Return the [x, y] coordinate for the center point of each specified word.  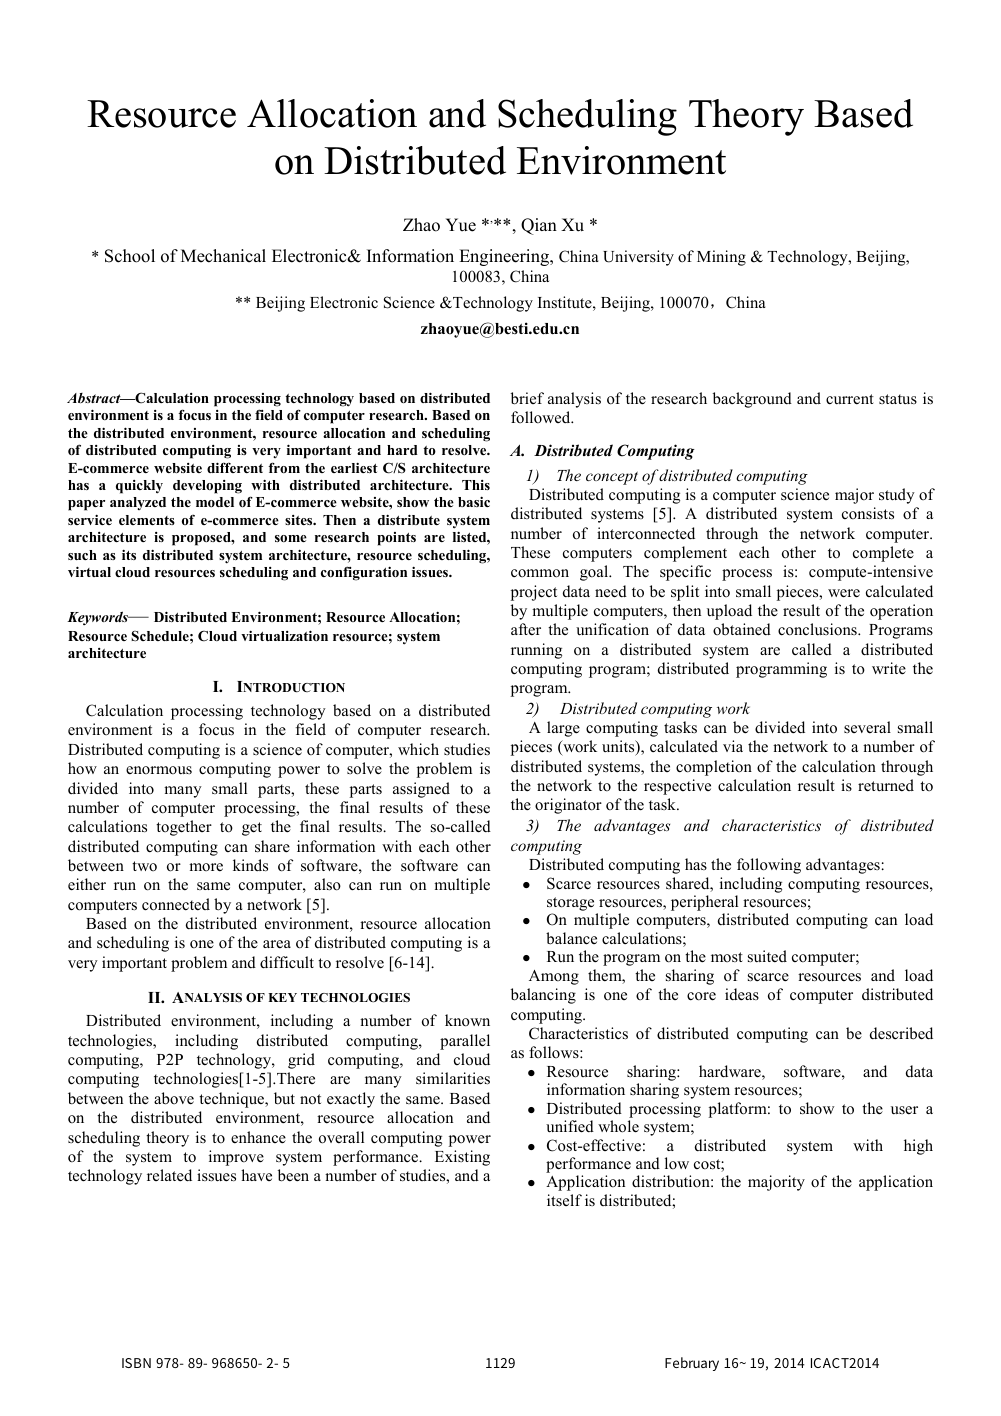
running [536, 651]
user [904, 1110]
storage [572, 905]
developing [207, 487]
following [769, 866]
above [174, 1098]
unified [570, 1126]
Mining [721, 258]
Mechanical [223, 256]
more [206, 867]
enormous [159, 770]
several [867, 727]
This [476, 485]
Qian [539, 226]
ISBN [136, 1363]
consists [868, 513]
